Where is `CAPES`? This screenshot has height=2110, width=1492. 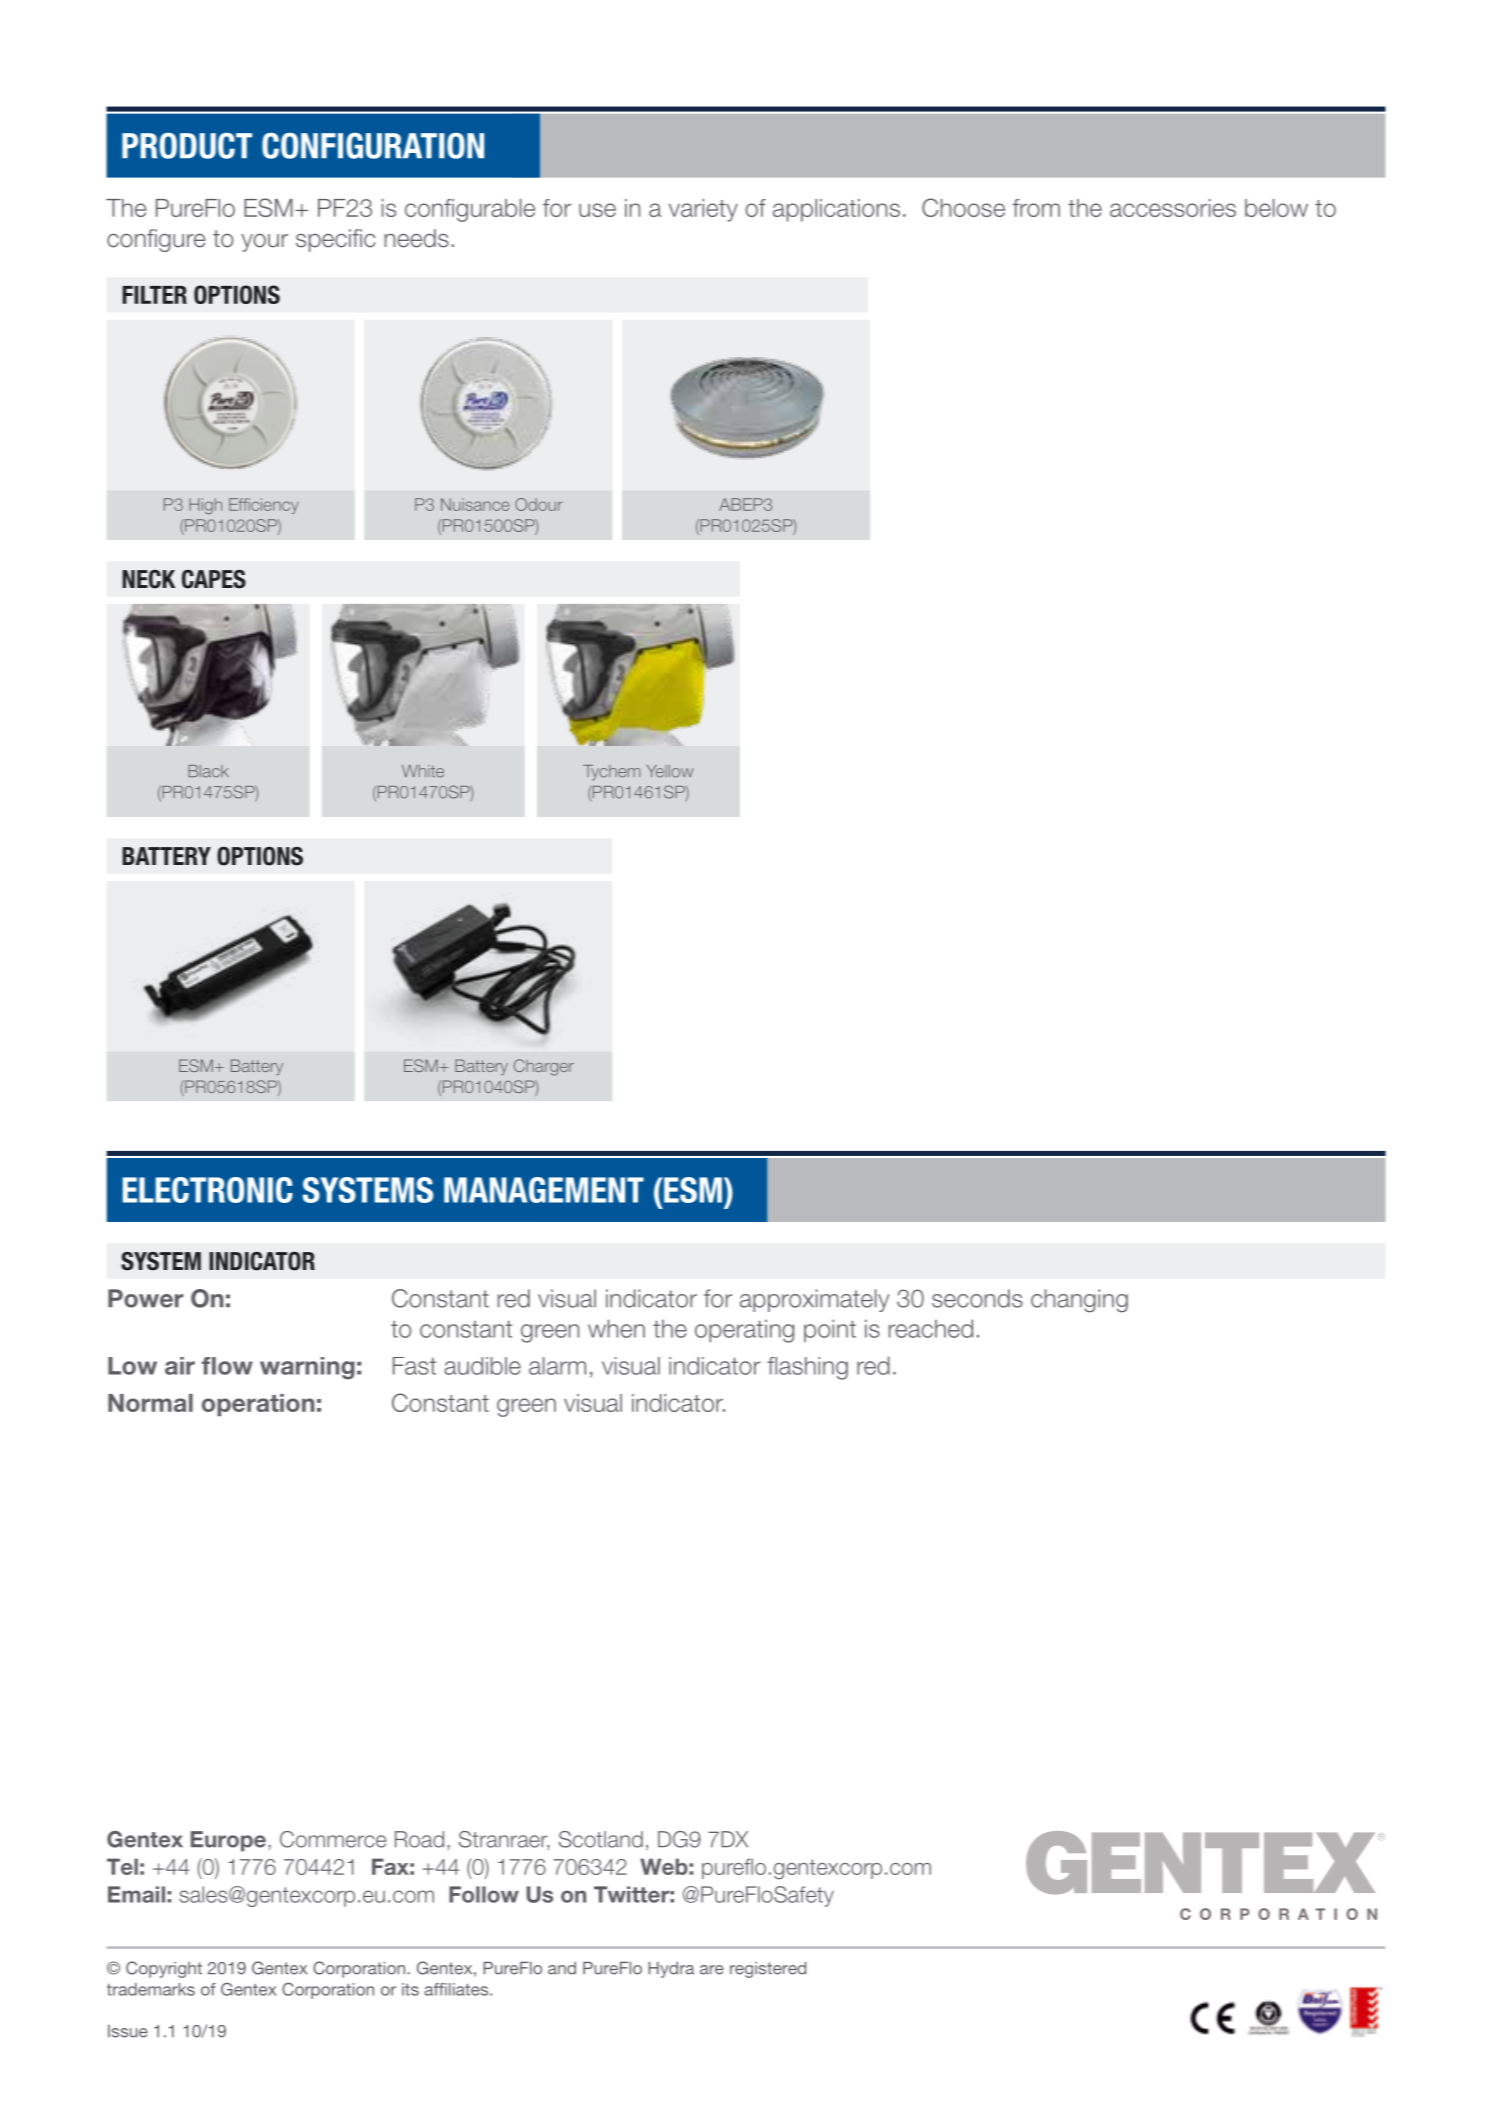 CAPES is located at coordinates (214, 579).
